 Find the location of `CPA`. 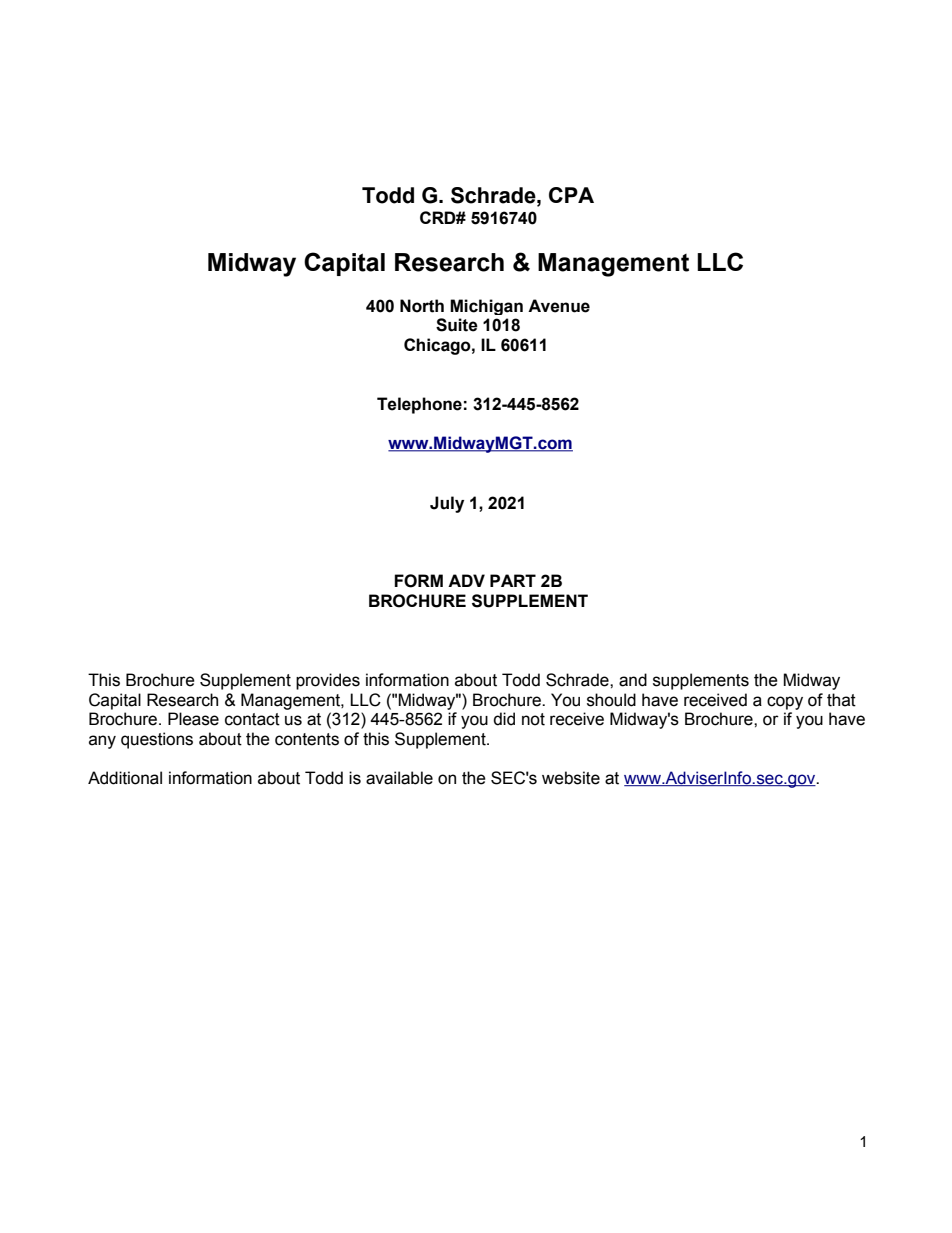

CPA is located at coordinates (571, 195).
